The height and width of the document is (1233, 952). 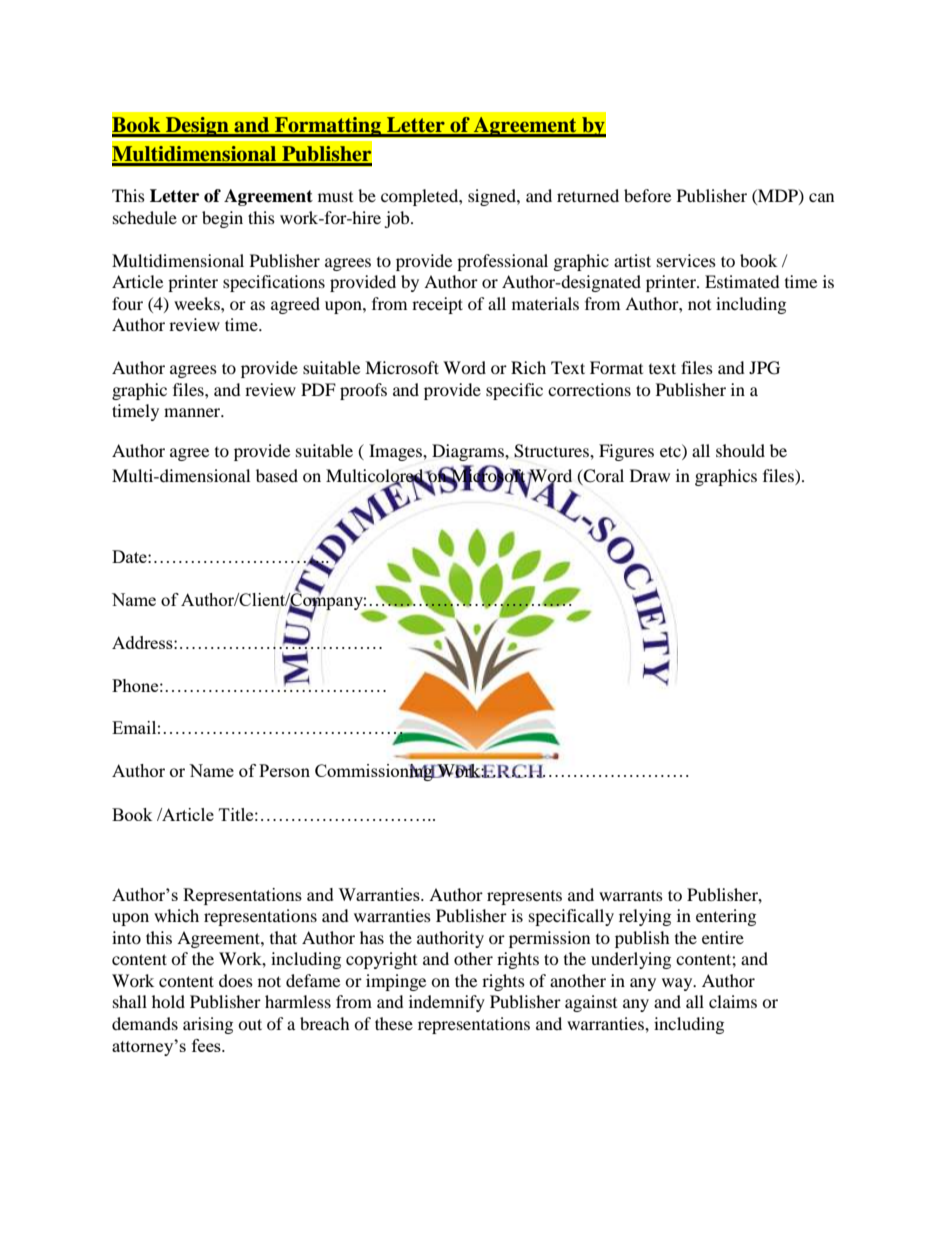 I want to click on services, so click(x=686, y=260).
